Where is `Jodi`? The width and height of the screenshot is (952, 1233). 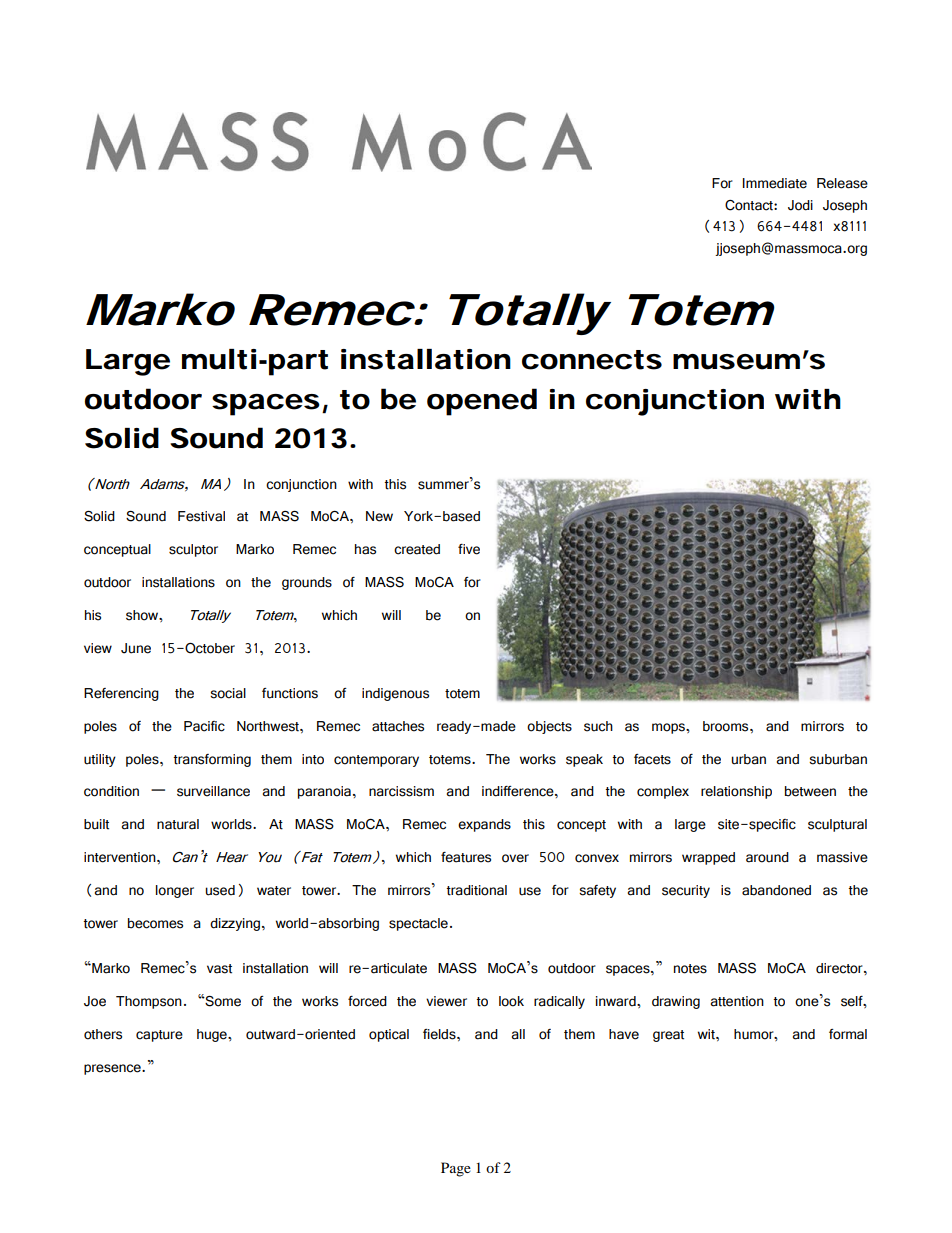 Jodi is located at coordinates (800, 205).
